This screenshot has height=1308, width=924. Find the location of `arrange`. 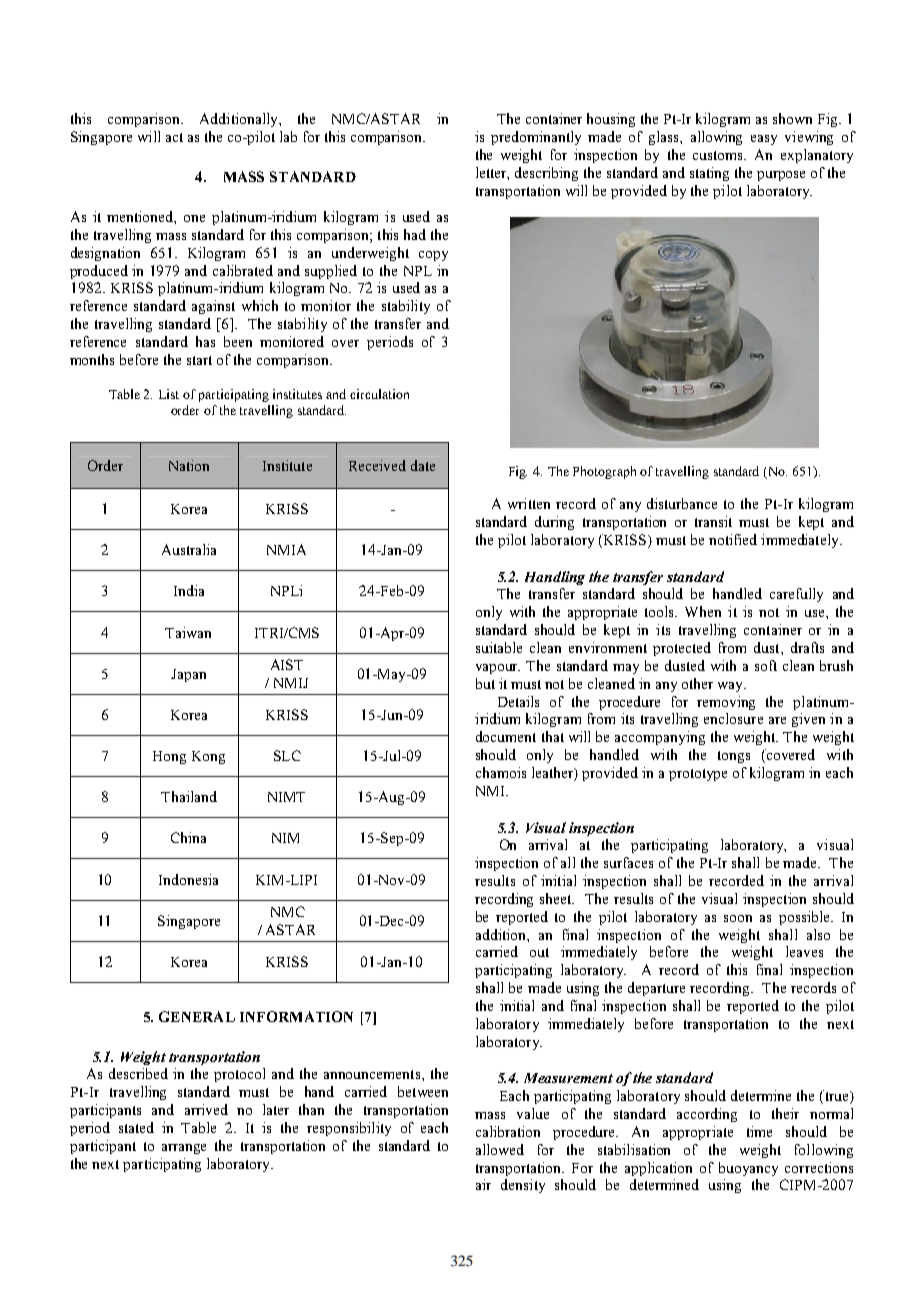

arrange is located at coordinates (184, 1149).
